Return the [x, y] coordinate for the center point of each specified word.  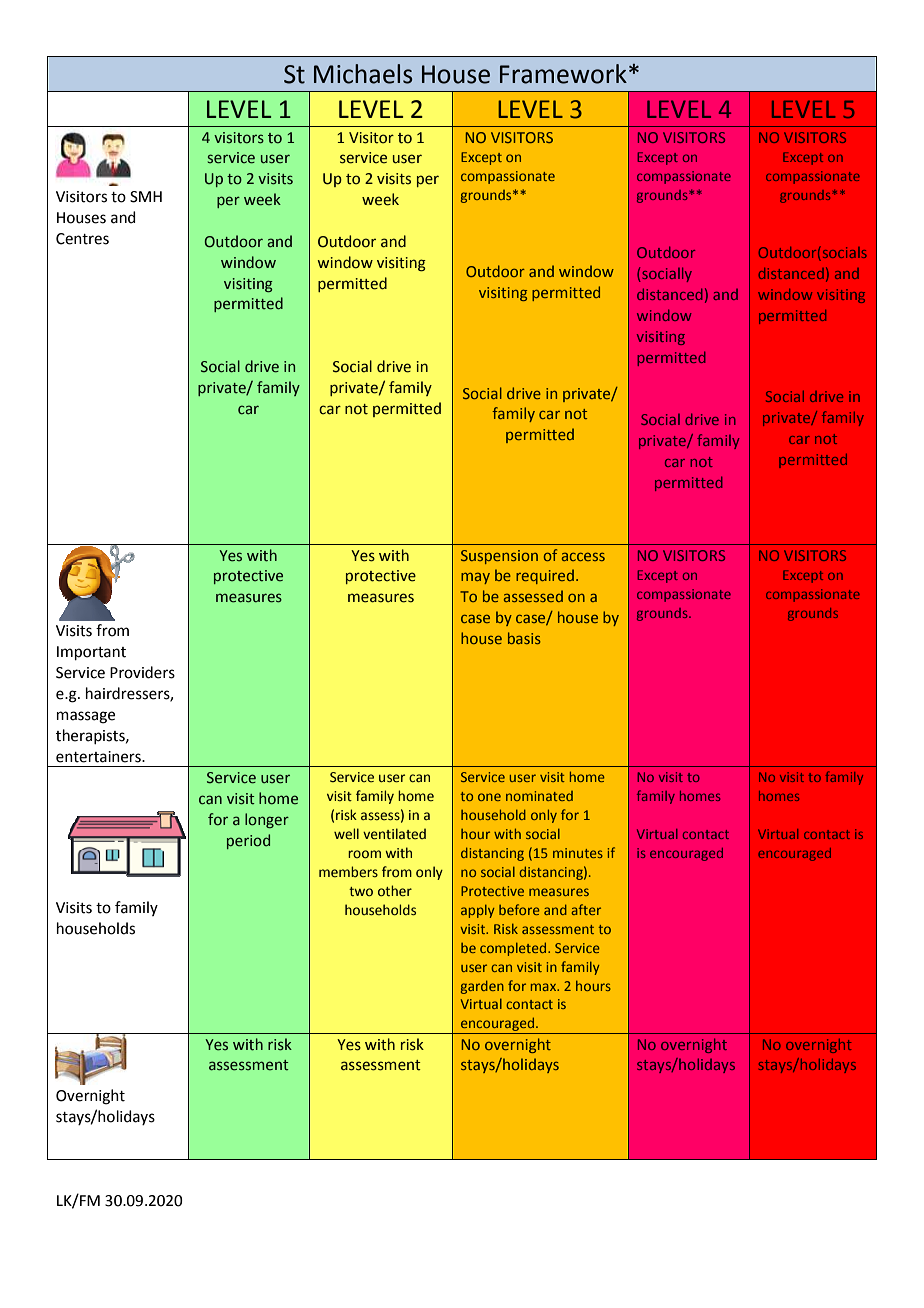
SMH [146, 197]
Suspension [499, 557]
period [248, 841]
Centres [82, 239]
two [361, 891]
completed [514, 949]
